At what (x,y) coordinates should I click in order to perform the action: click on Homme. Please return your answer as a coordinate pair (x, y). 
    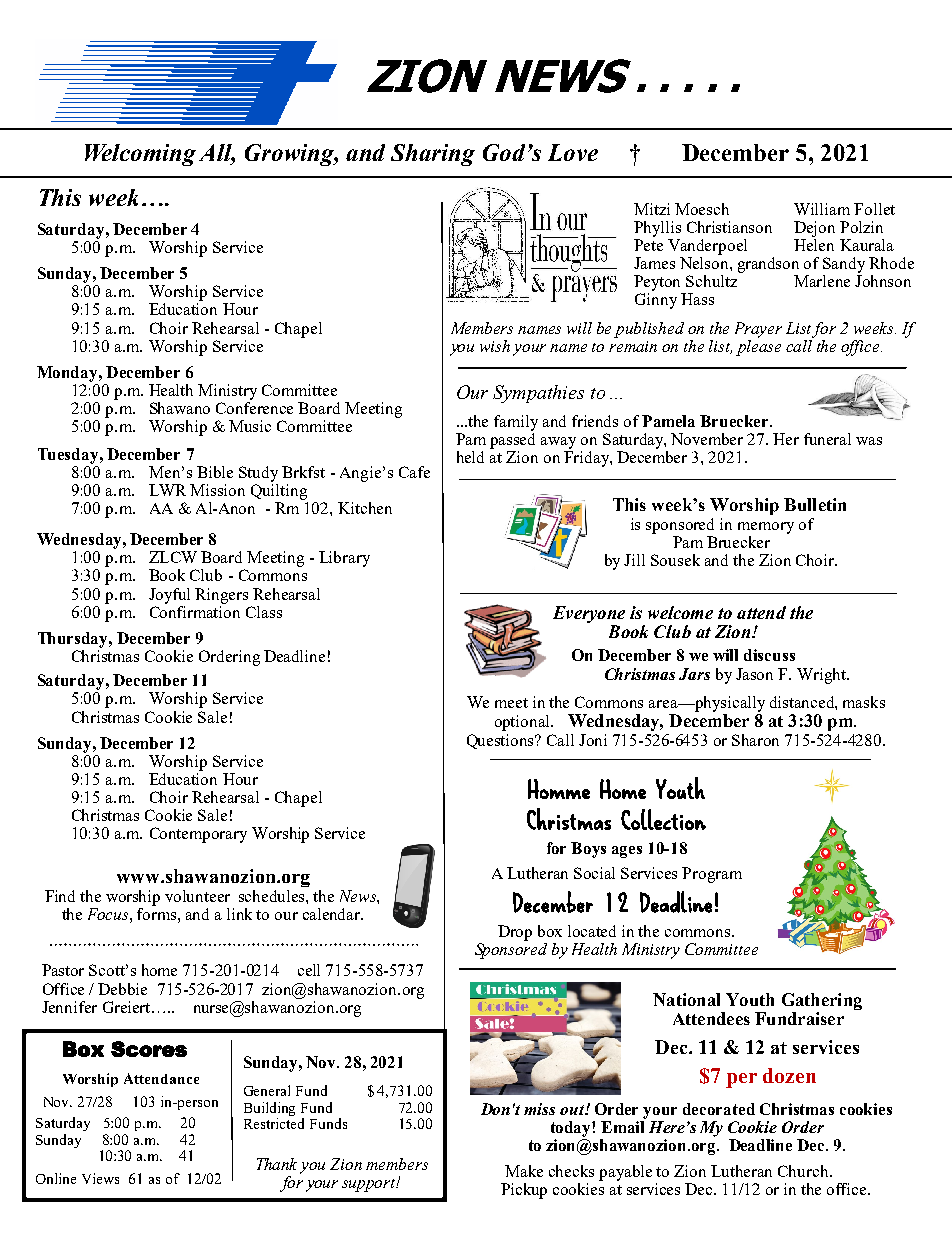
    Looking at the image, I should click on (559, 789).
